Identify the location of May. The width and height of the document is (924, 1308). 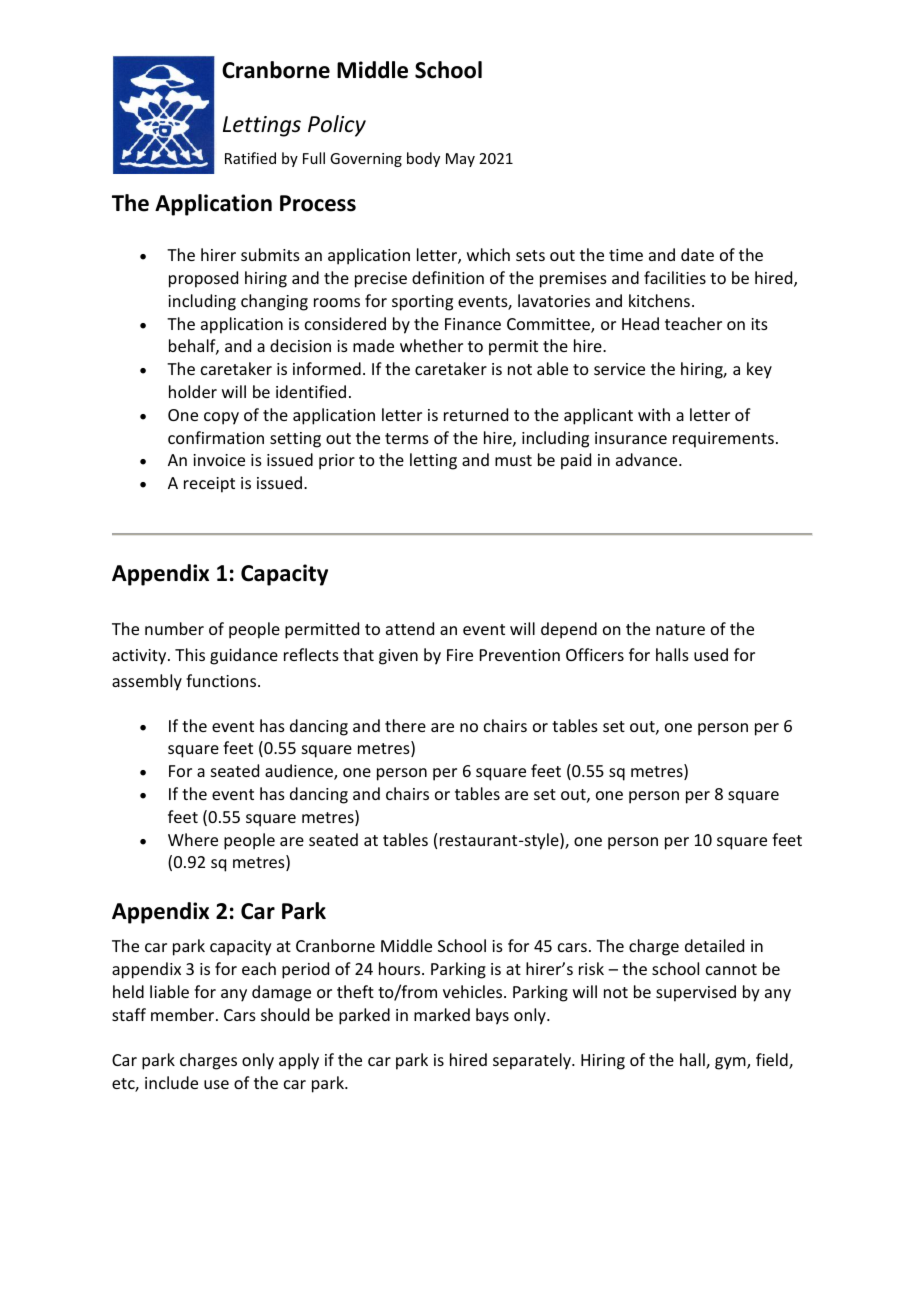
(460, 160).
